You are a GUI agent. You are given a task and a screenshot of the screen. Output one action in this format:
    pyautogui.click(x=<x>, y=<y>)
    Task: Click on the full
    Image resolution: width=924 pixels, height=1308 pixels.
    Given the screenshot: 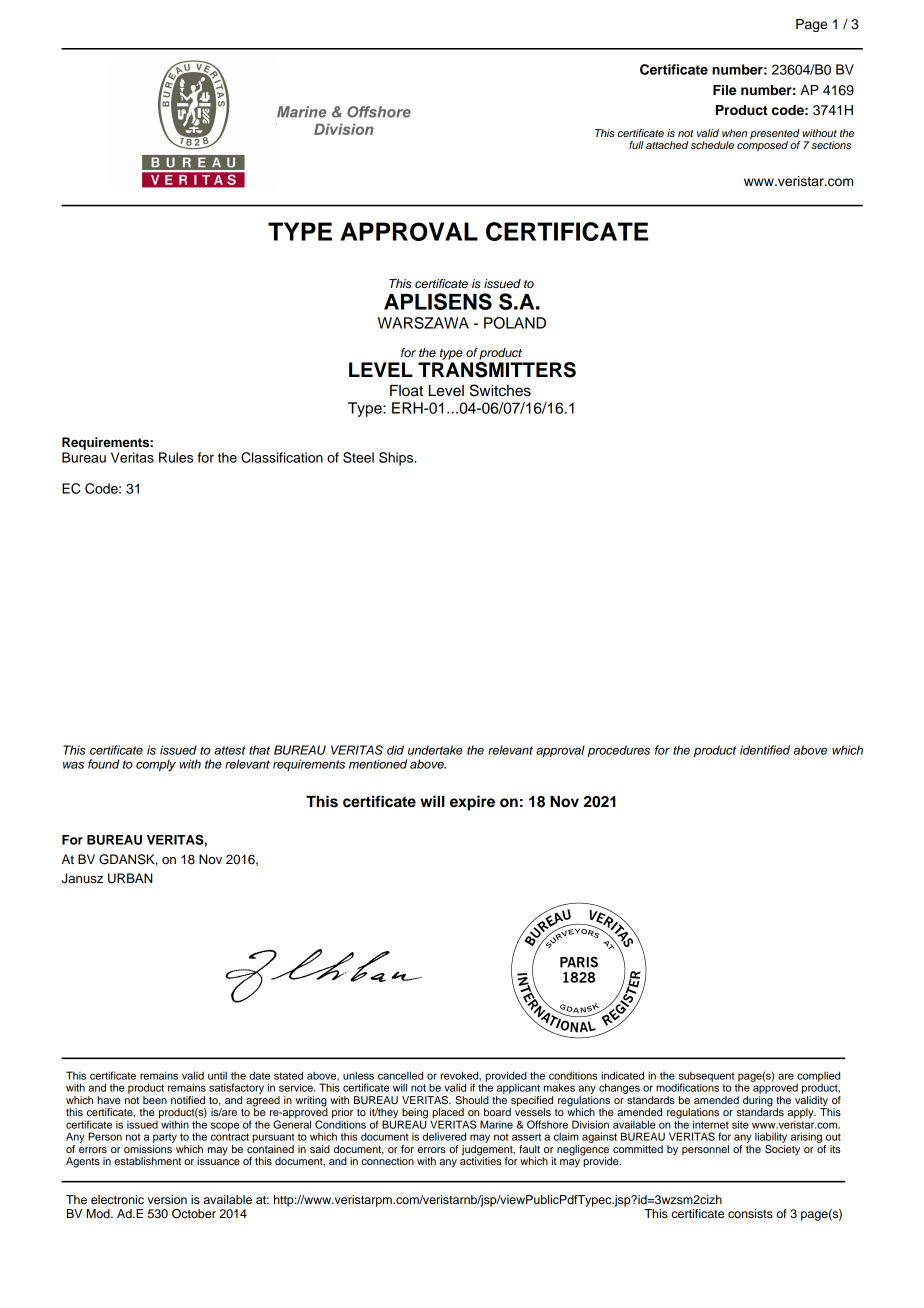 What is the action you would take?
    pyautogui.click(x=636, y=145)
